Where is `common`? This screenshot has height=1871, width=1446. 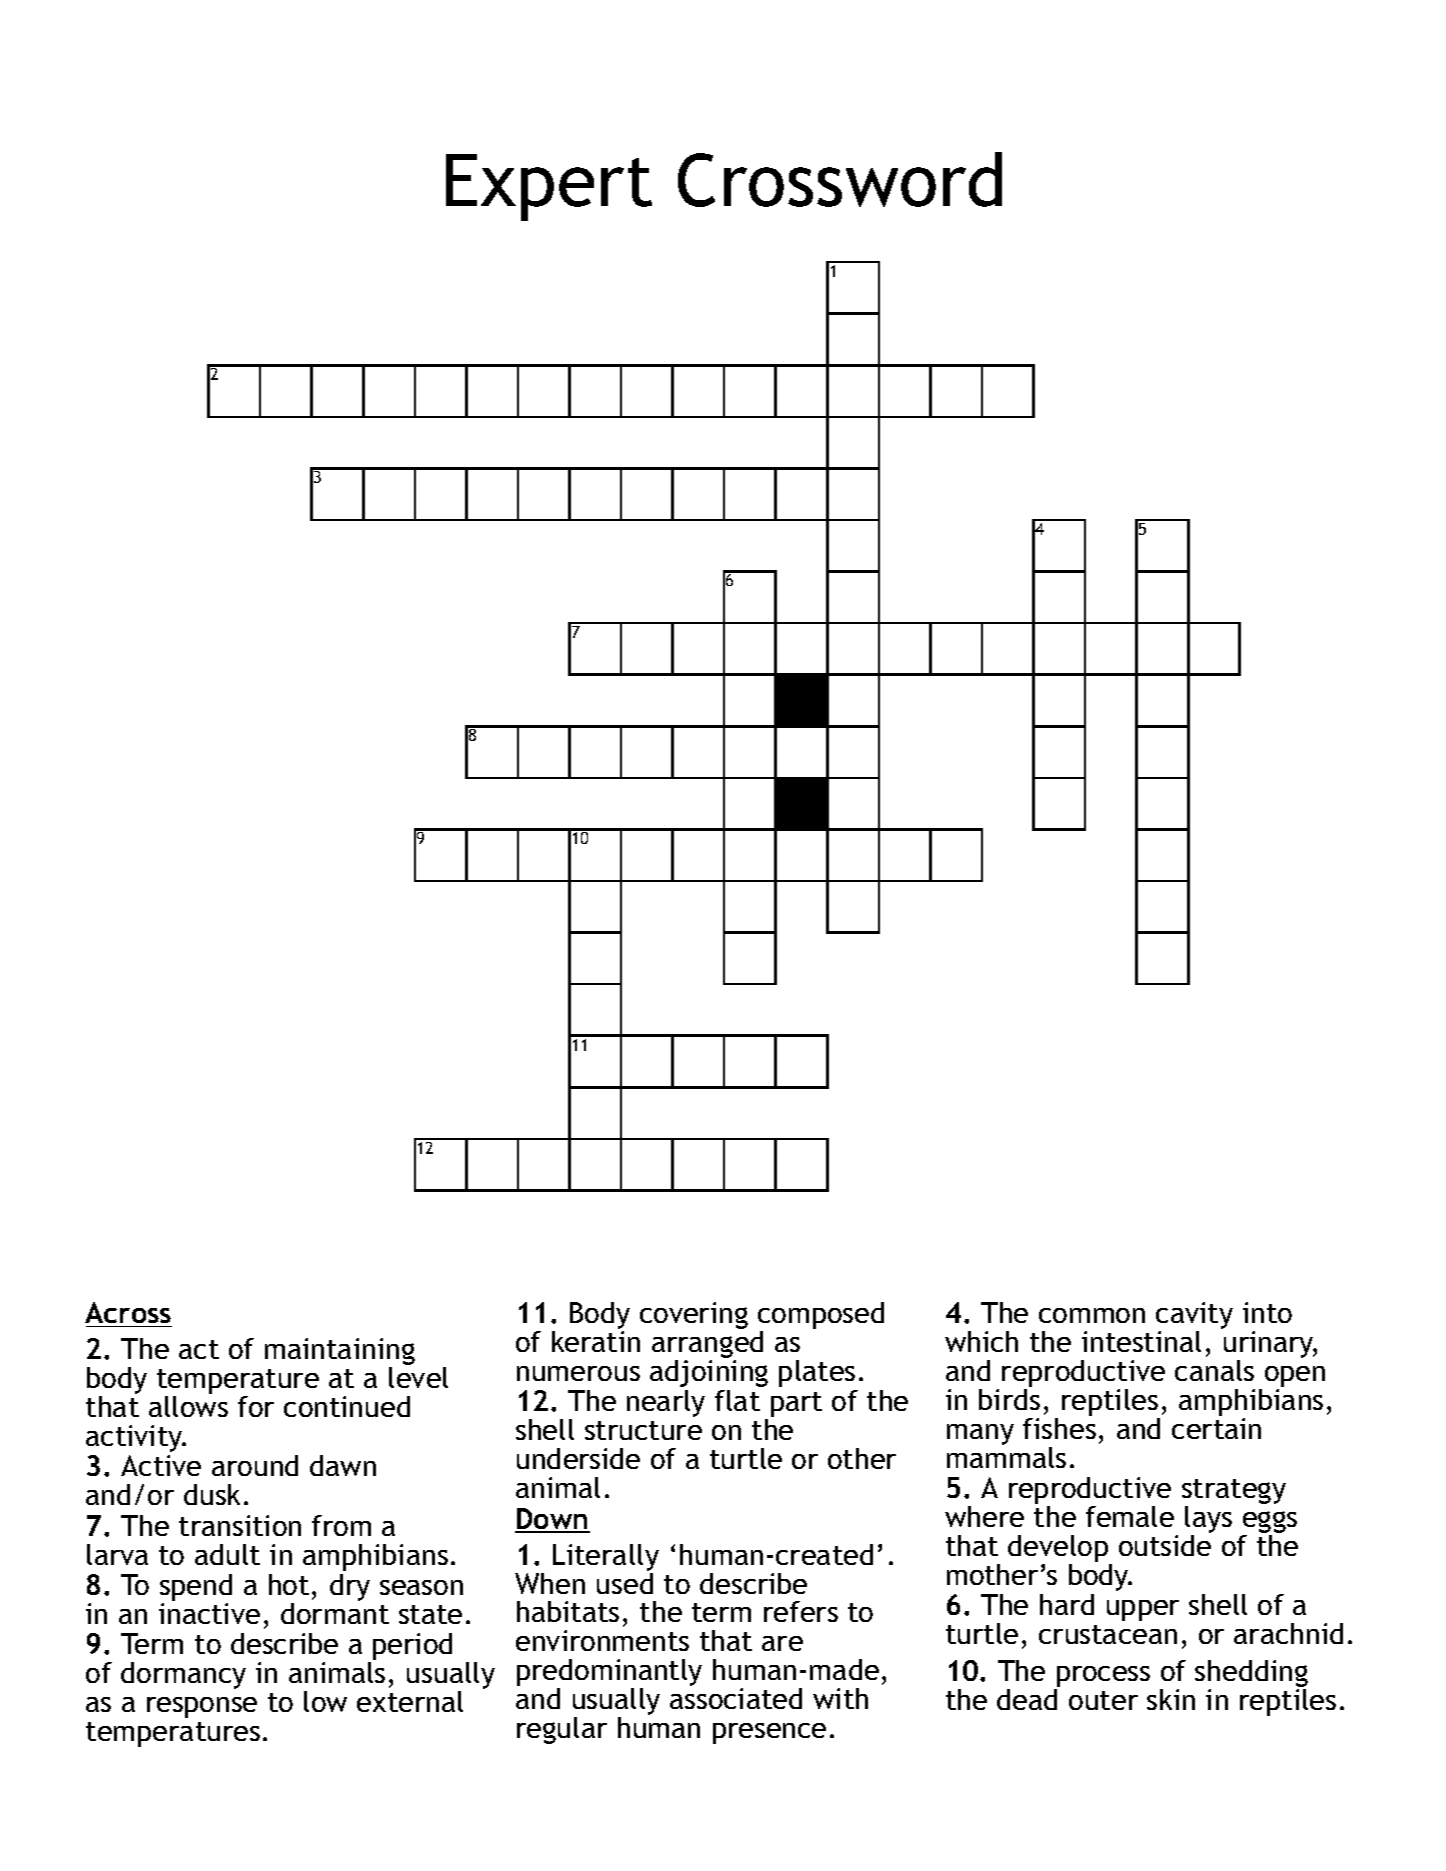 common is located at coordinates (1092, 1315).
